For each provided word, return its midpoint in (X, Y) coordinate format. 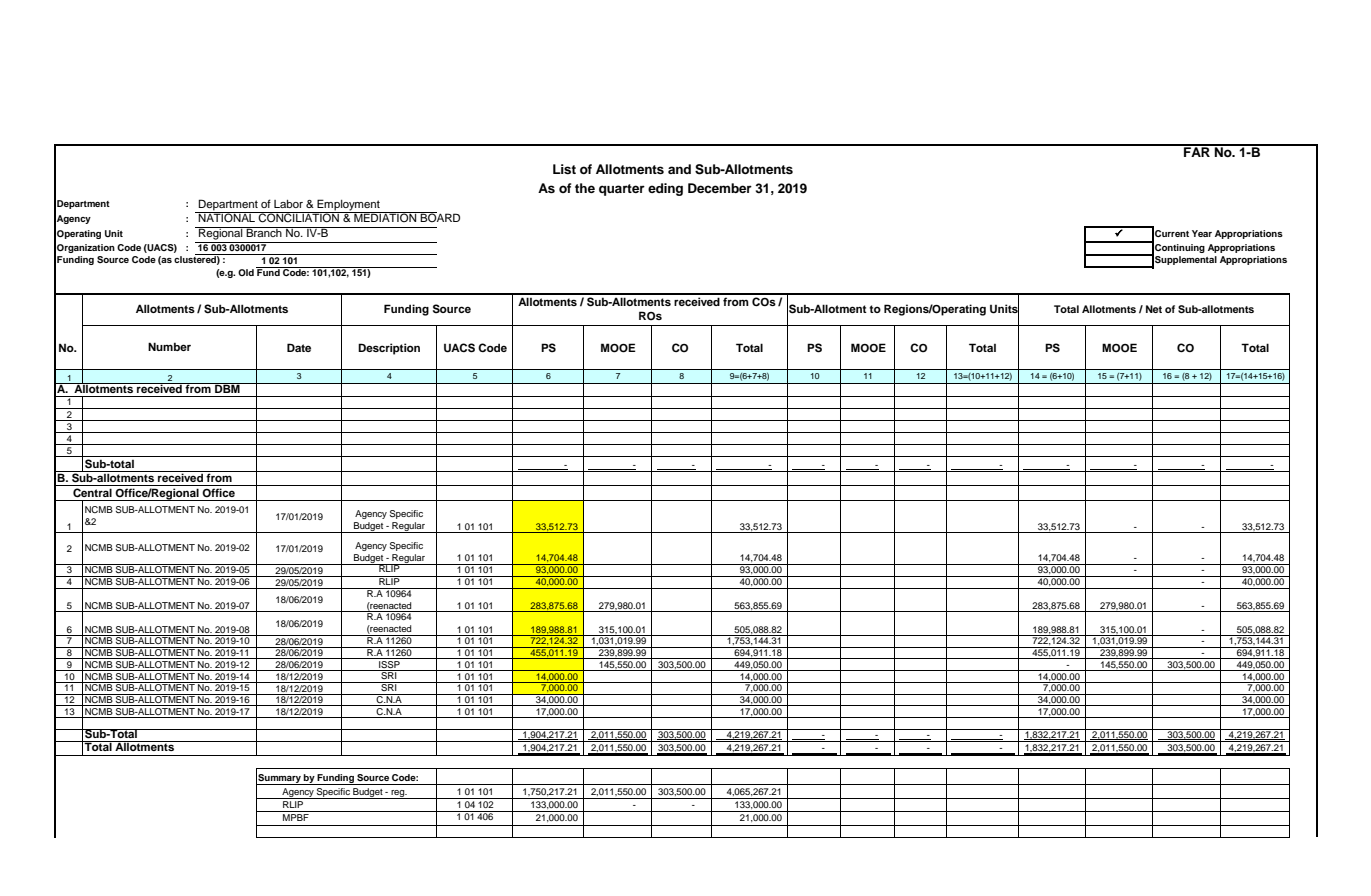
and (679, 169)
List (564, 169)
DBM (227, 388)
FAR (1197, 151)
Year (1202, 233)
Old (246, 272)
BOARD (439, 217)
